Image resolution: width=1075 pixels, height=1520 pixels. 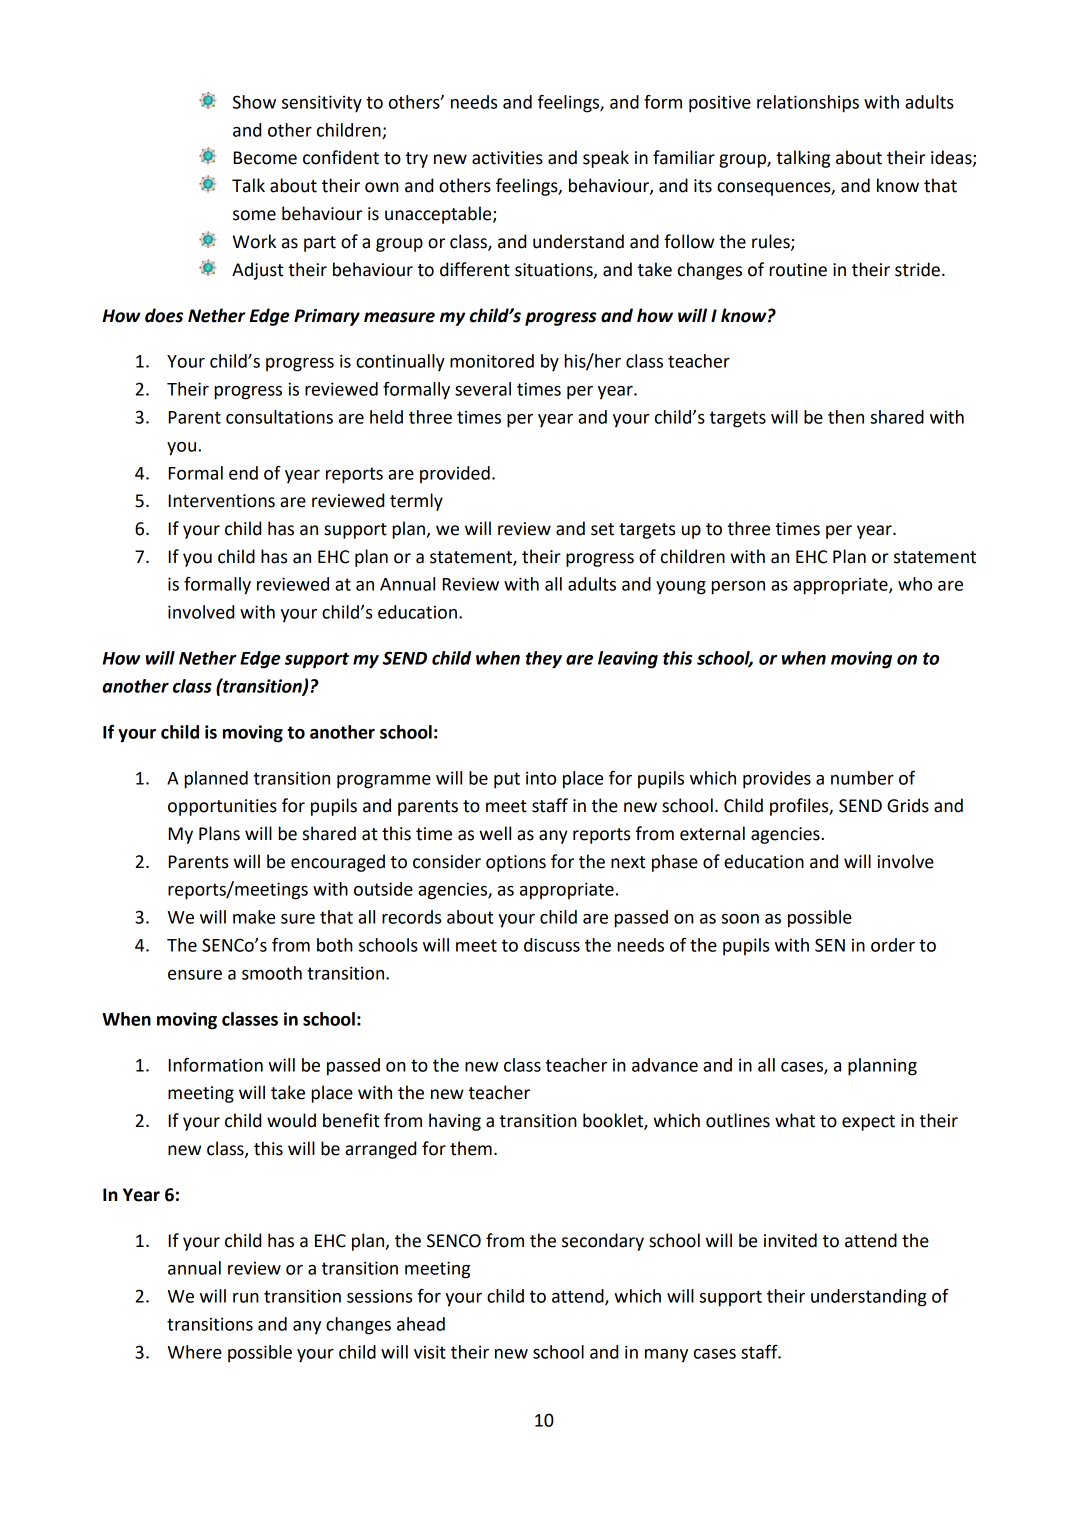 I want to click on number, so click(x=862, y=778).
